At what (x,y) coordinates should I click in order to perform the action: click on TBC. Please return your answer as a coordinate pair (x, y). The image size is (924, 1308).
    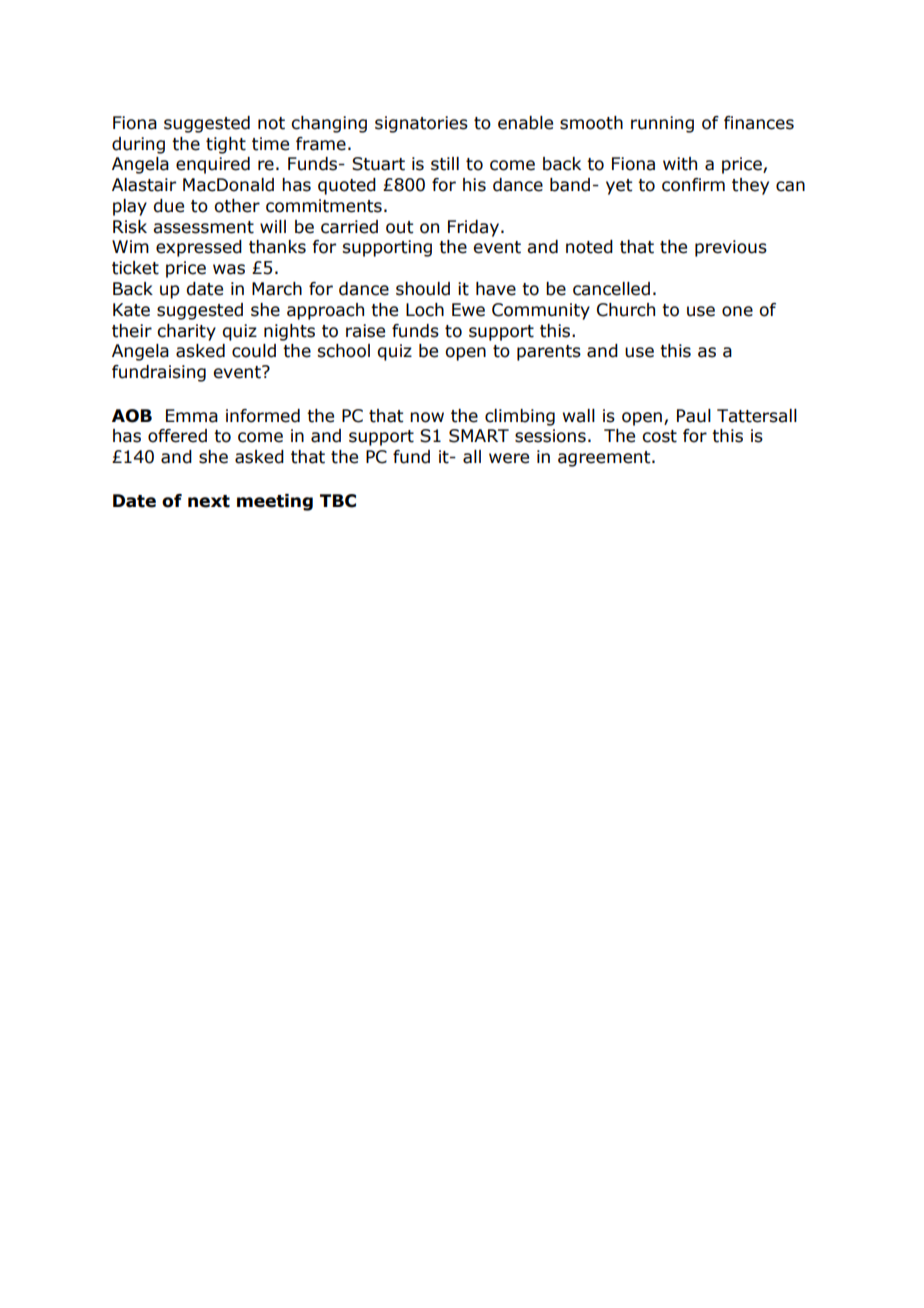
    Looking at the image, I should click on (338, 501).
